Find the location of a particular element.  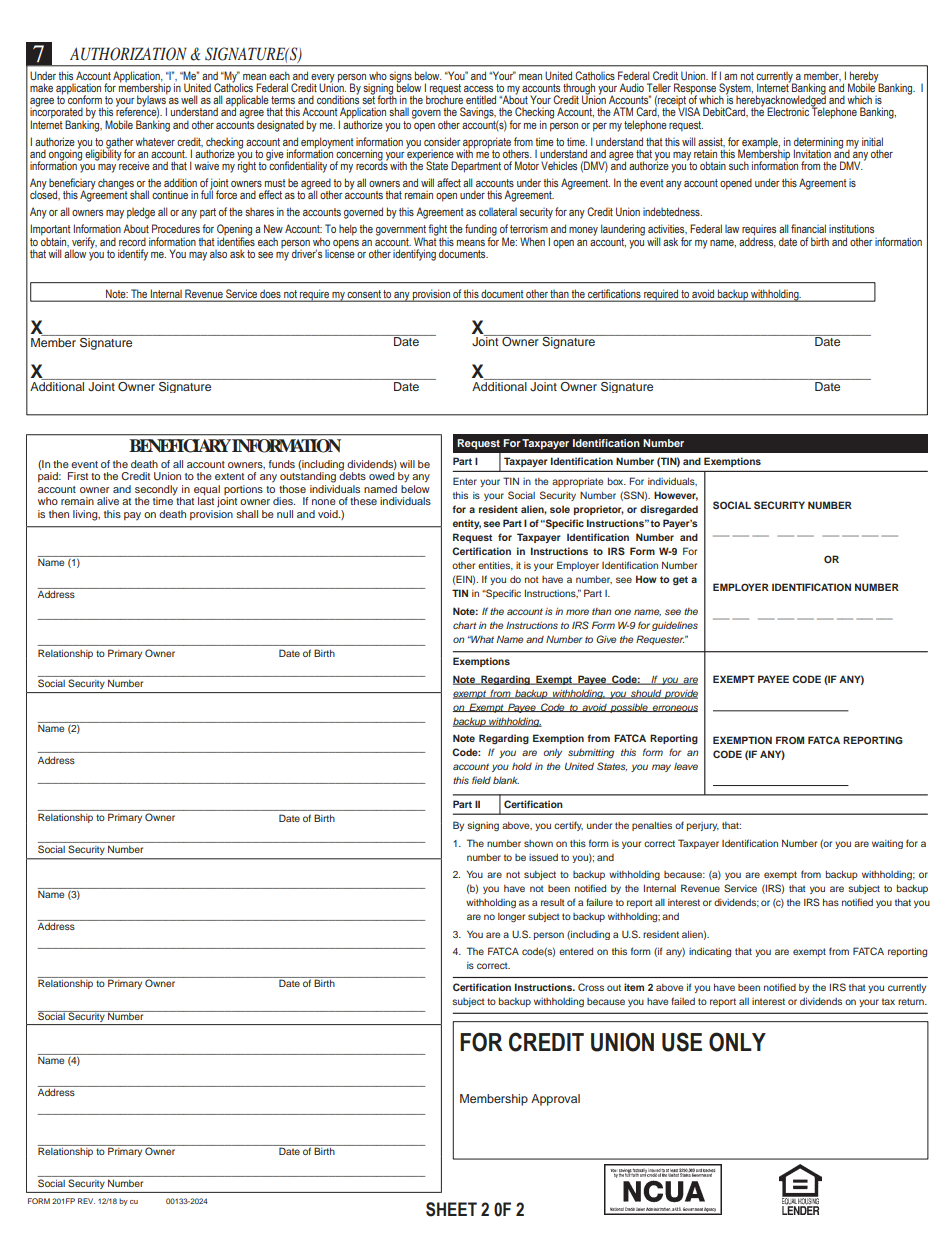

chart is located at coordinates (465, 625).
